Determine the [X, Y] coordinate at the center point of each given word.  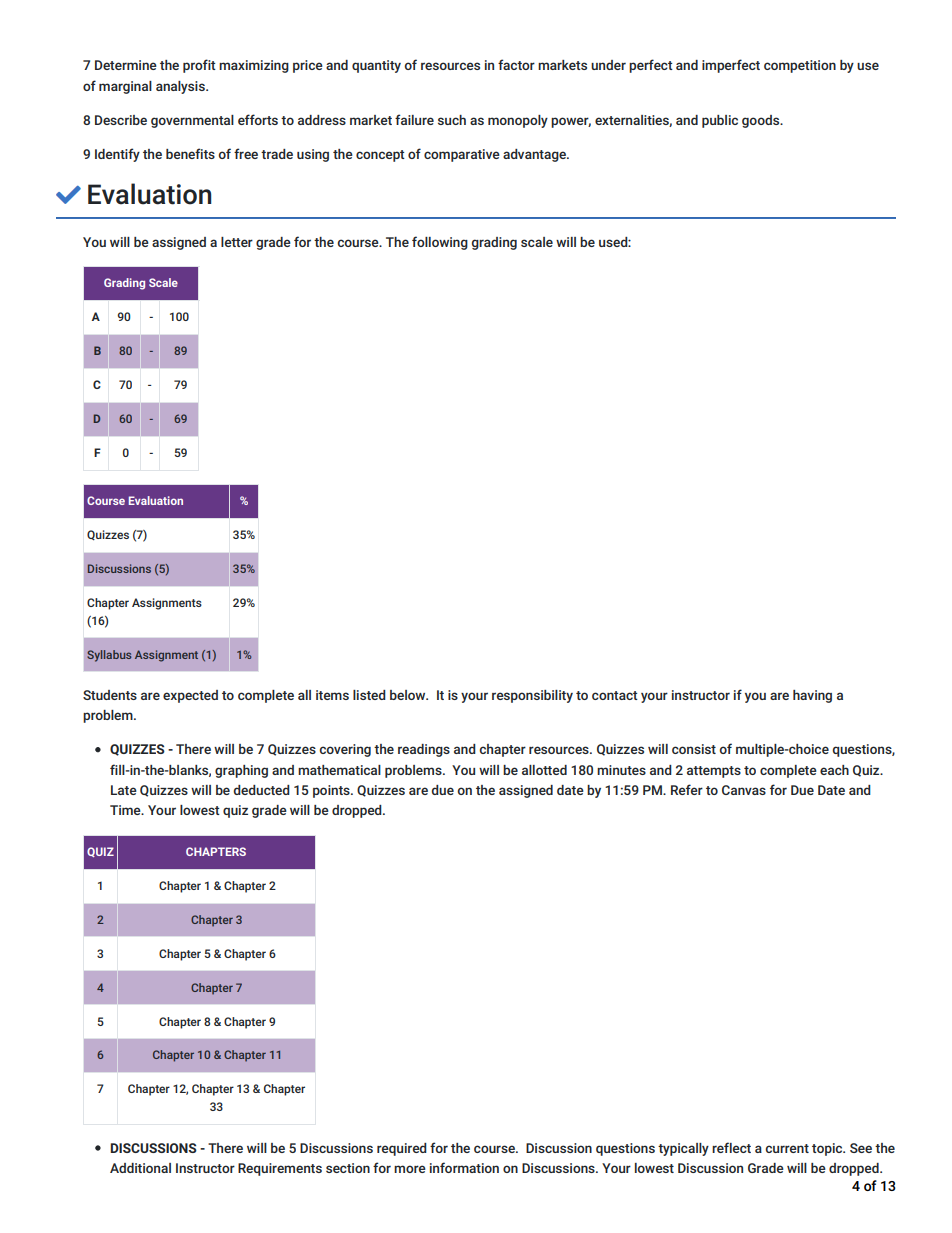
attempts [714, 772]
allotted [544, 770]
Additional [140, 1168]
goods [762, 121]
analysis [181, 87]
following [440, 243]
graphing [241, 771]
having [812, 696]
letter [237, 242]
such [452, 120]
